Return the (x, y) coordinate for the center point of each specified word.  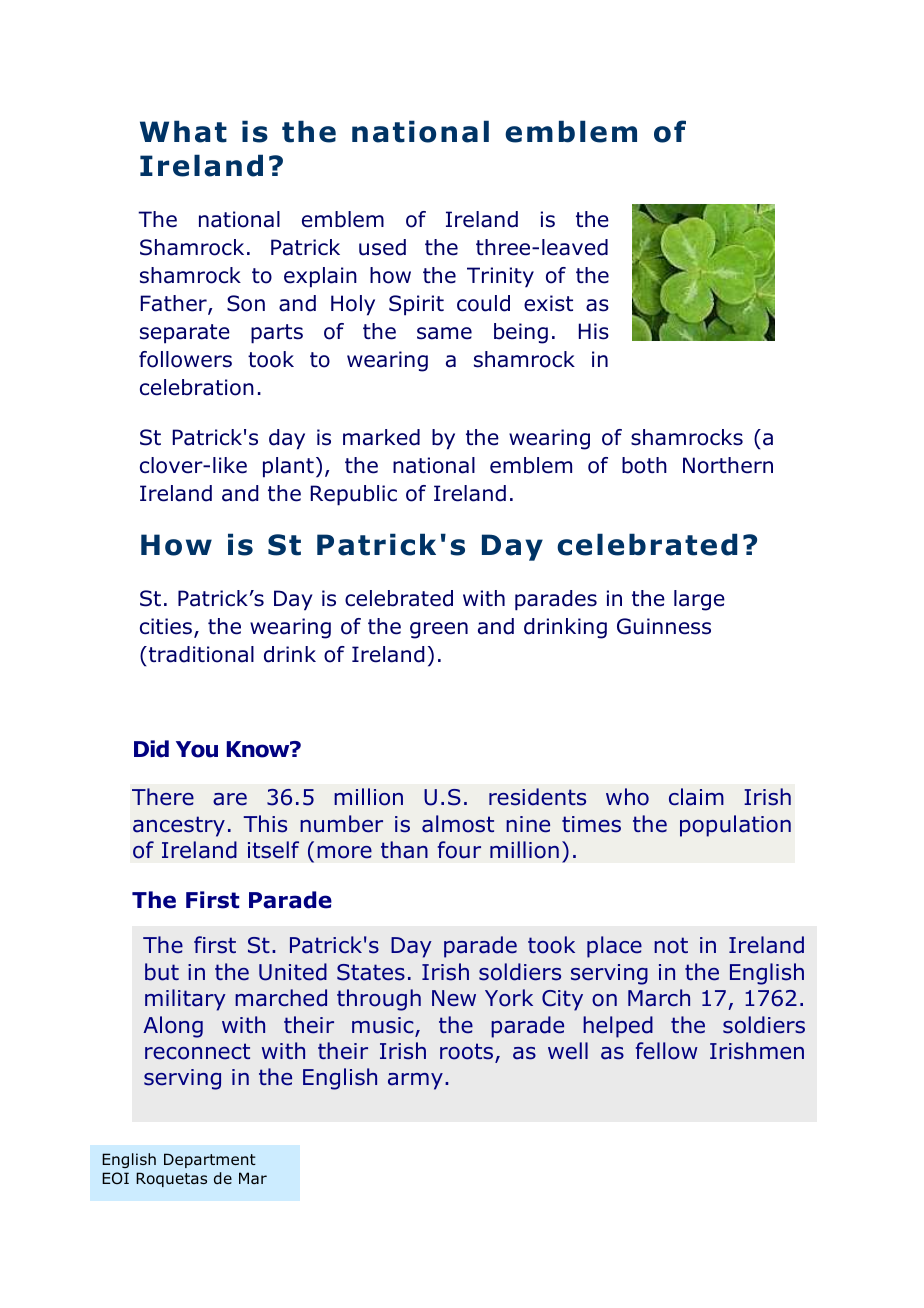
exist (548, 303)
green (439, 630)
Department (210, 1160)
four (459, 850)
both (644, 465)
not (671, 945)
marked (381, 437)
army (415, 1081)
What (183, 131)
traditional (200, 654)
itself (273, 850)
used (382, 247)
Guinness (664, 626)
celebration (197, 387)
